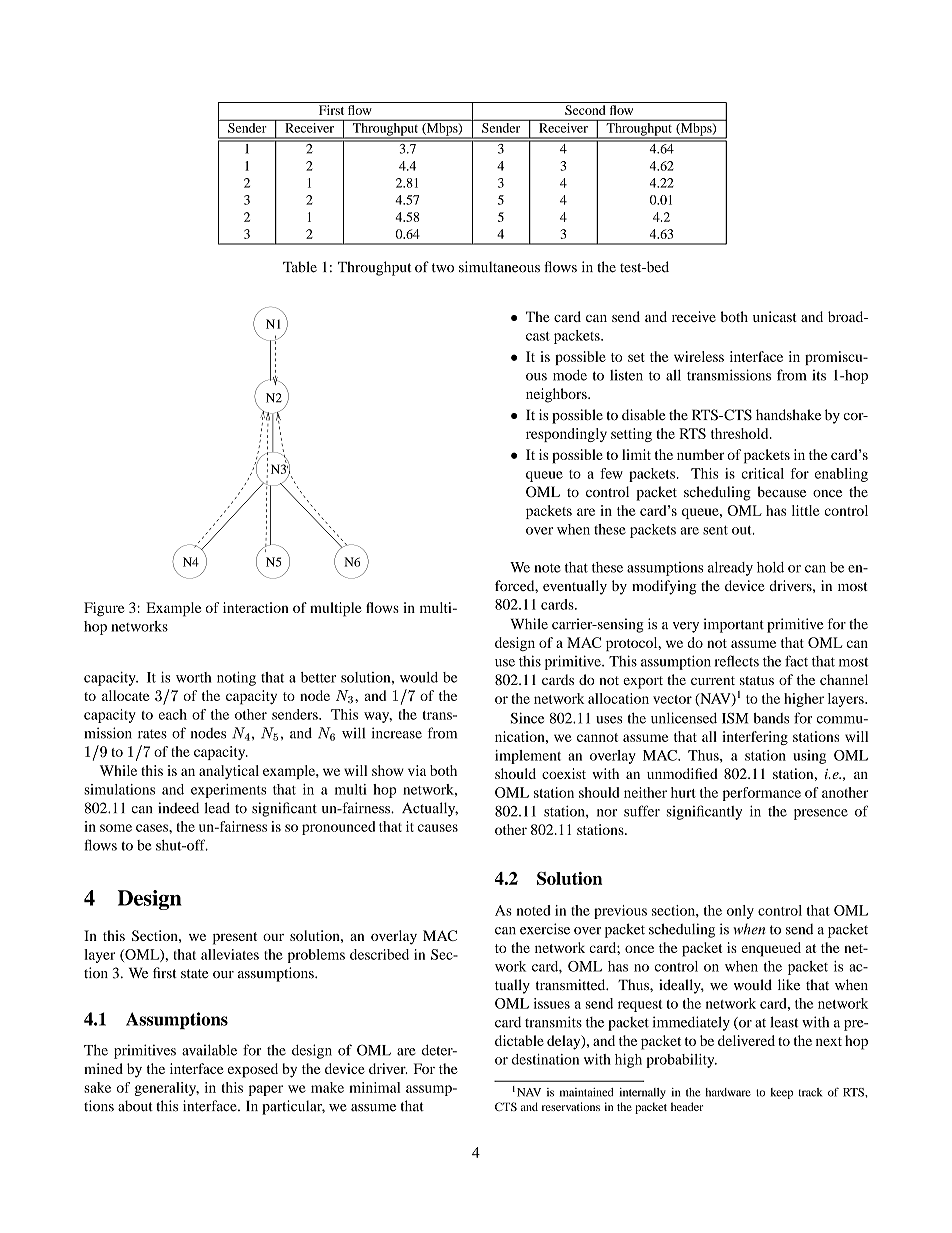  I want to click on interfering, so click(755, 738).
